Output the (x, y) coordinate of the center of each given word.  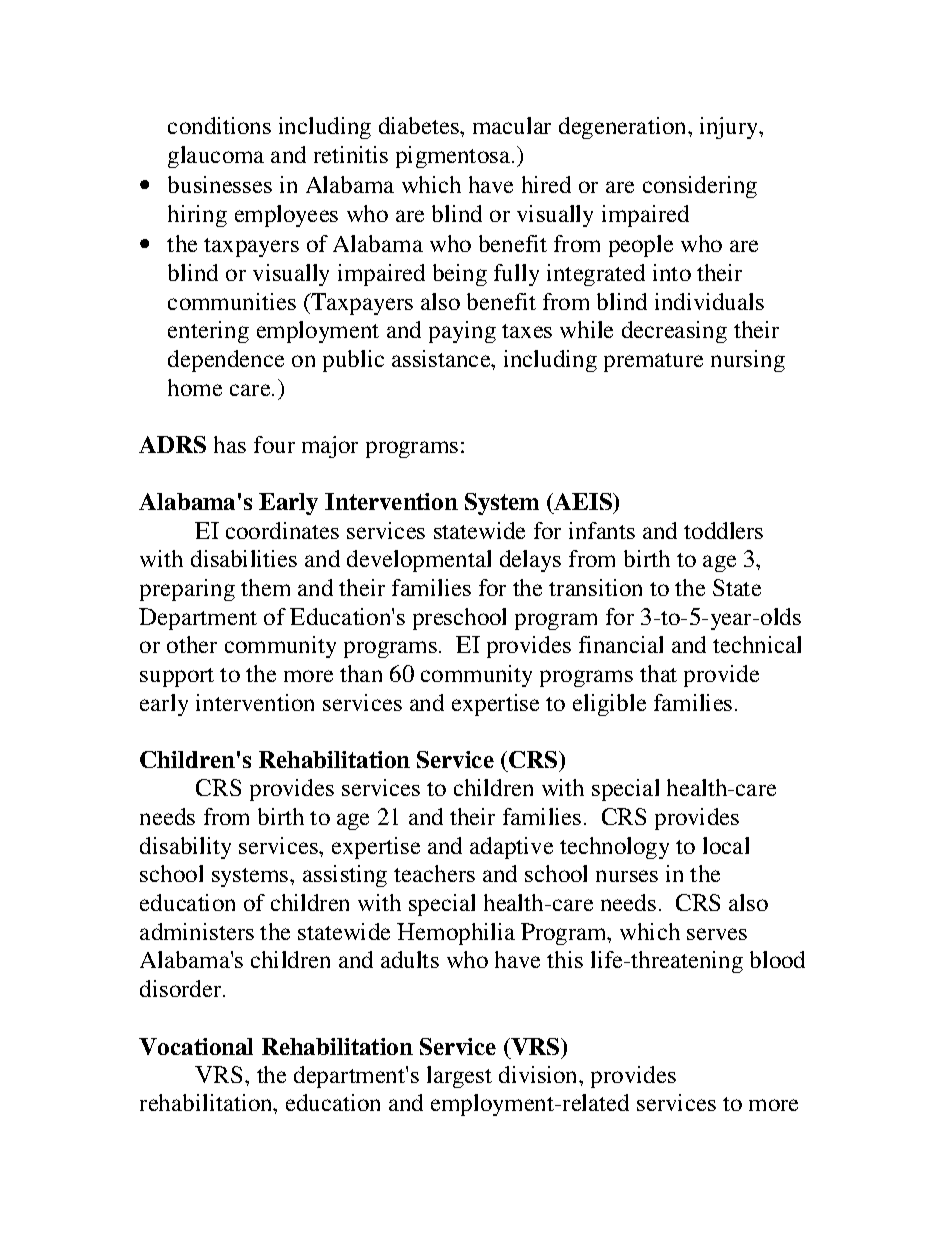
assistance (442, 358)
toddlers (723, 530)
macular (512, 125)
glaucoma (216, 157)
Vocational (196, 1046)
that (658, 673)
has (230, 444)
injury (730, 128)
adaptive (511, 848)
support (177, 677)
